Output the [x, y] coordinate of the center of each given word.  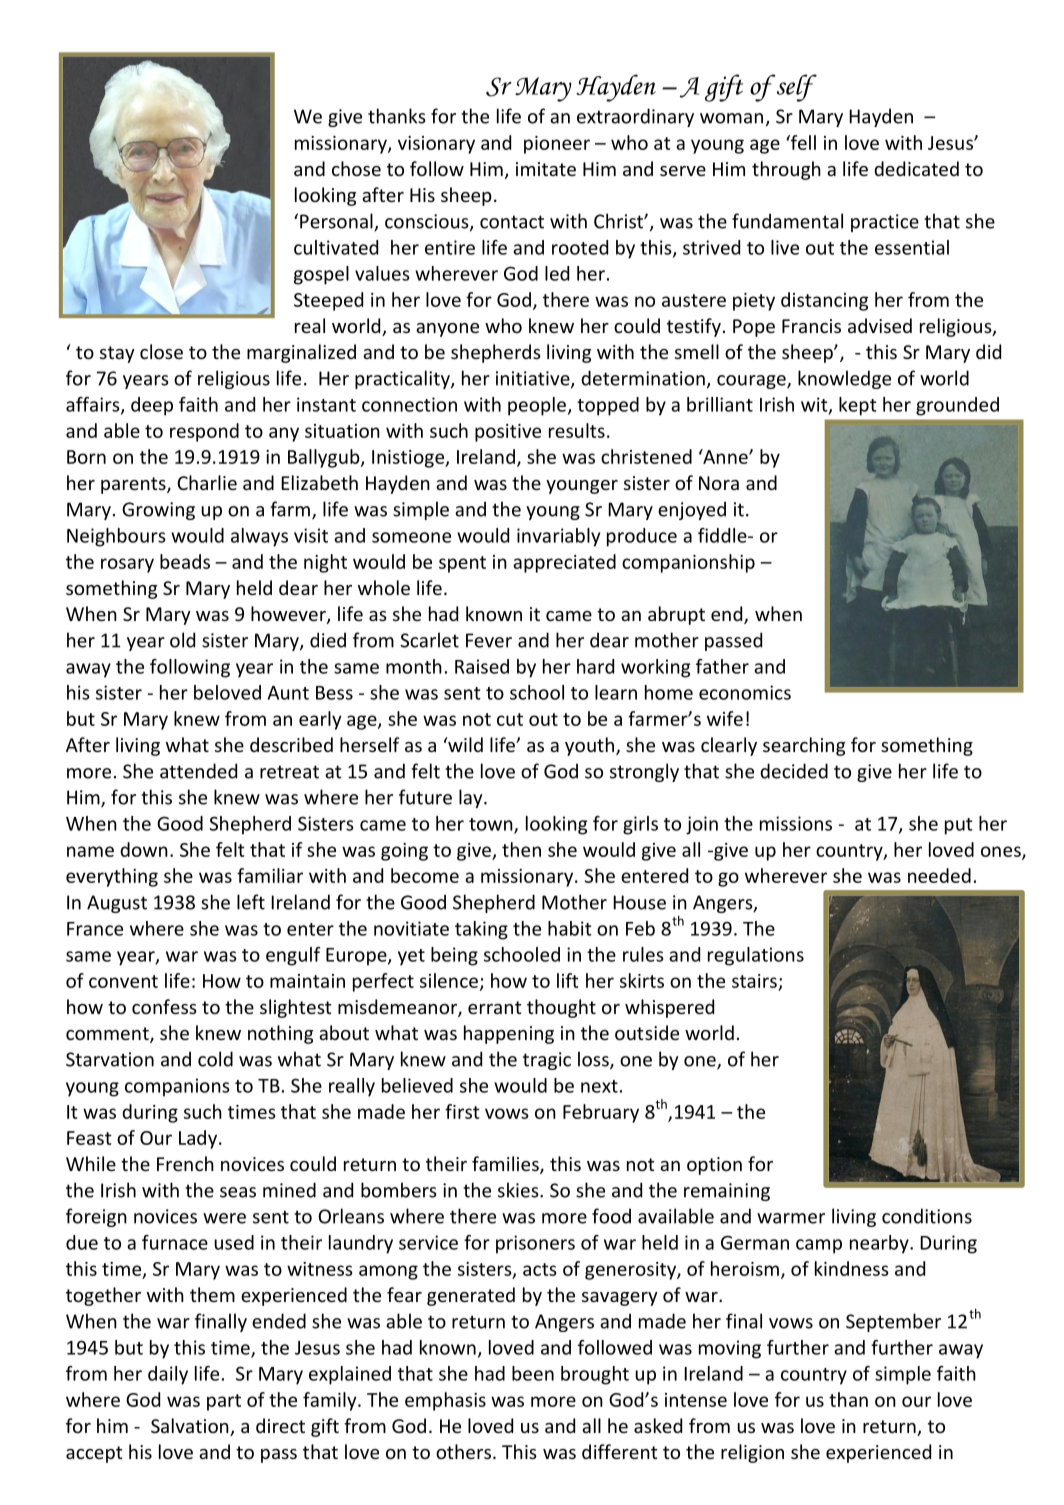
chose [356, 168]
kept [858, 406]
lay [472, 798]
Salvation [191, 1427]
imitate [546, 169]
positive [508, 433]
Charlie [207, 482]
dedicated [916, 168]
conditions [927, 1216]
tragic [547, 1061]
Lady [198, 1139]
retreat [289, 772]
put [959, 826]
